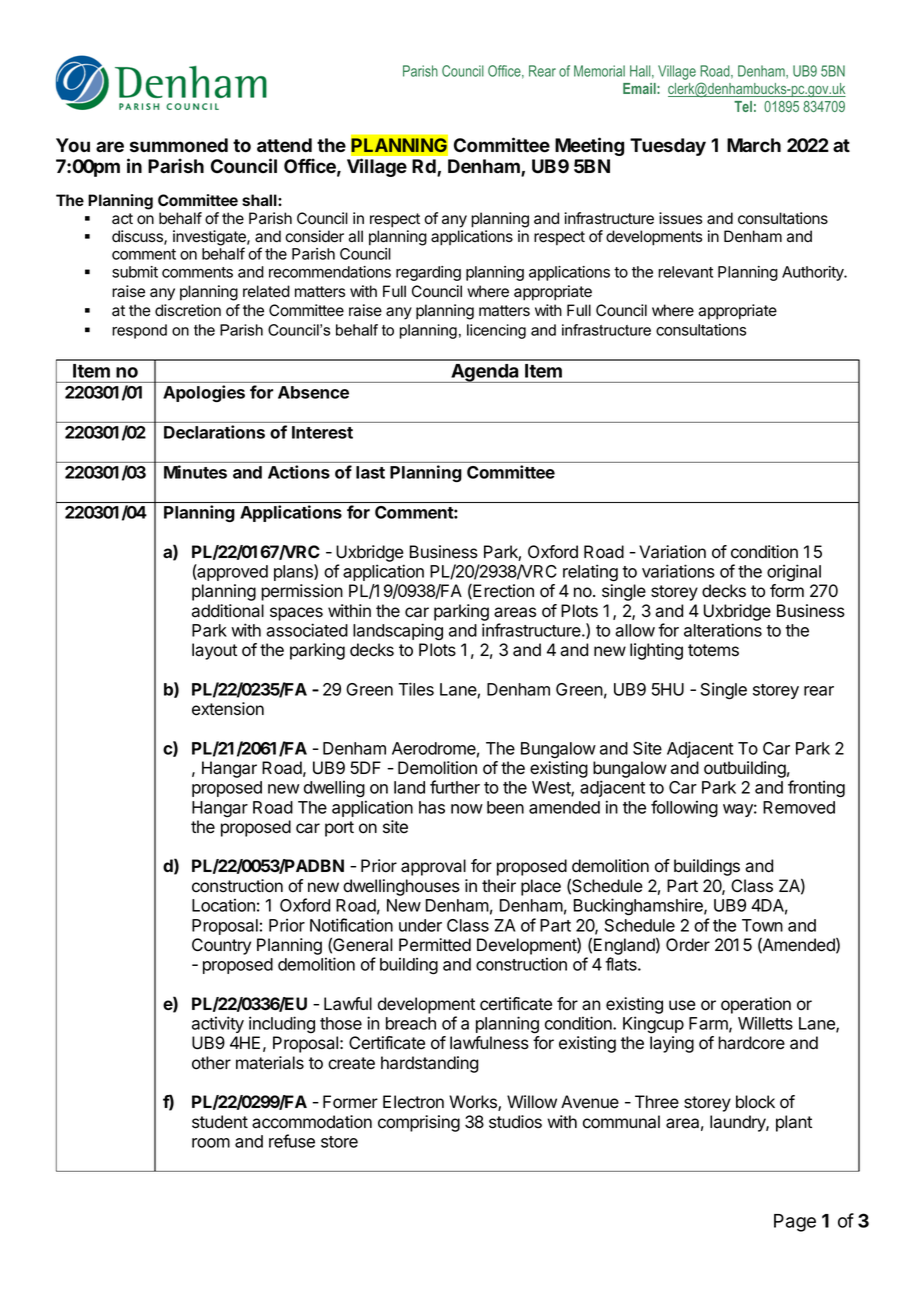  I want to click on layout, so click(214, 651).
